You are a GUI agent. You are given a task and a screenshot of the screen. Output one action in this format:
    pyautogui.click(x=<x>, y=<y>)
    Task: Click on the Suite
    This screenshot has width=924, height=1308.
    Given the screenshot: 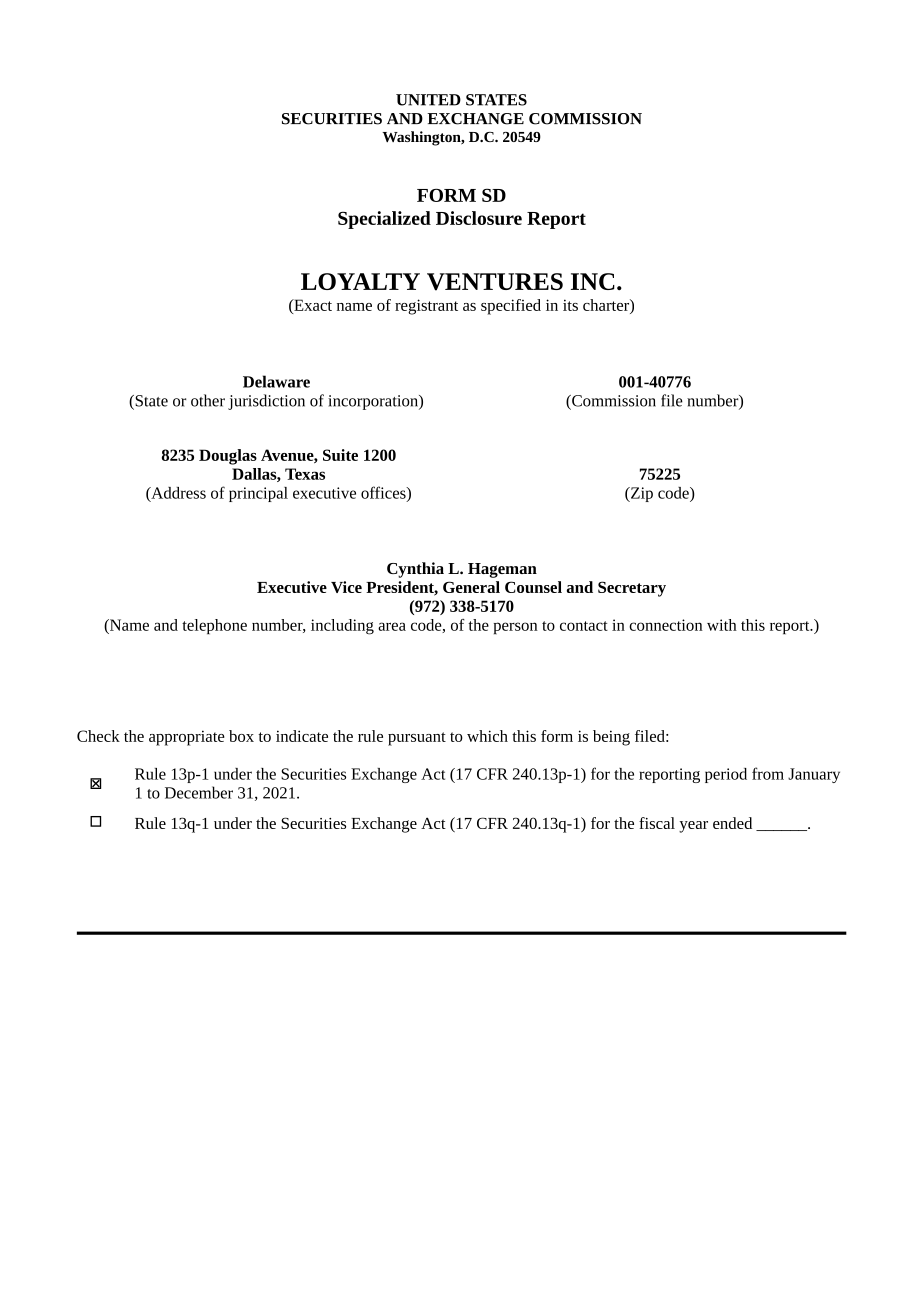 What is the action you would take?
    pyautogui.click(x=340, y=455)
